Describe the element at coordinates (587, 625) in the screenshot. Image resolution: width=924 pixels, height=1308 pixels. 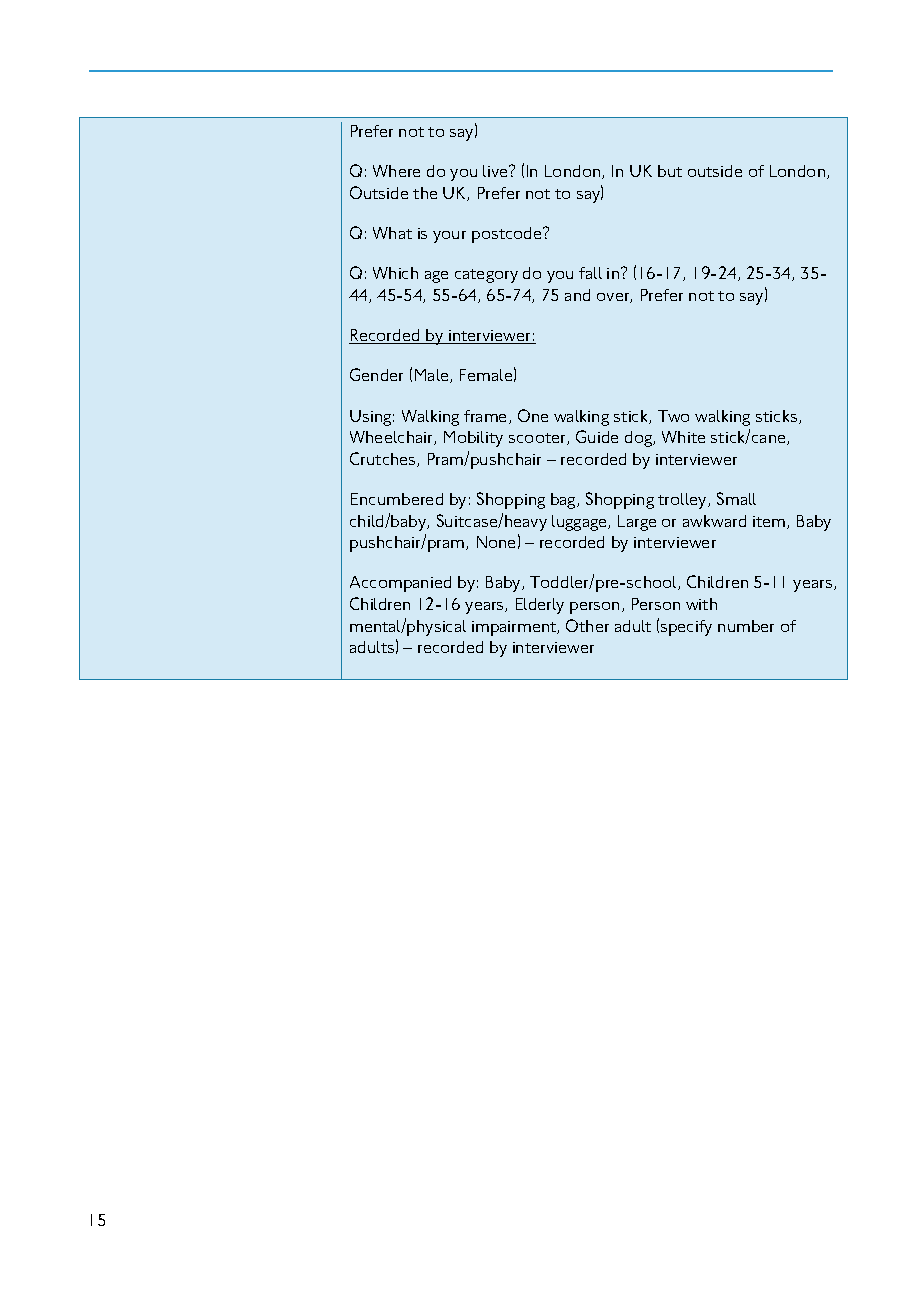
I see `Other` at that location.
